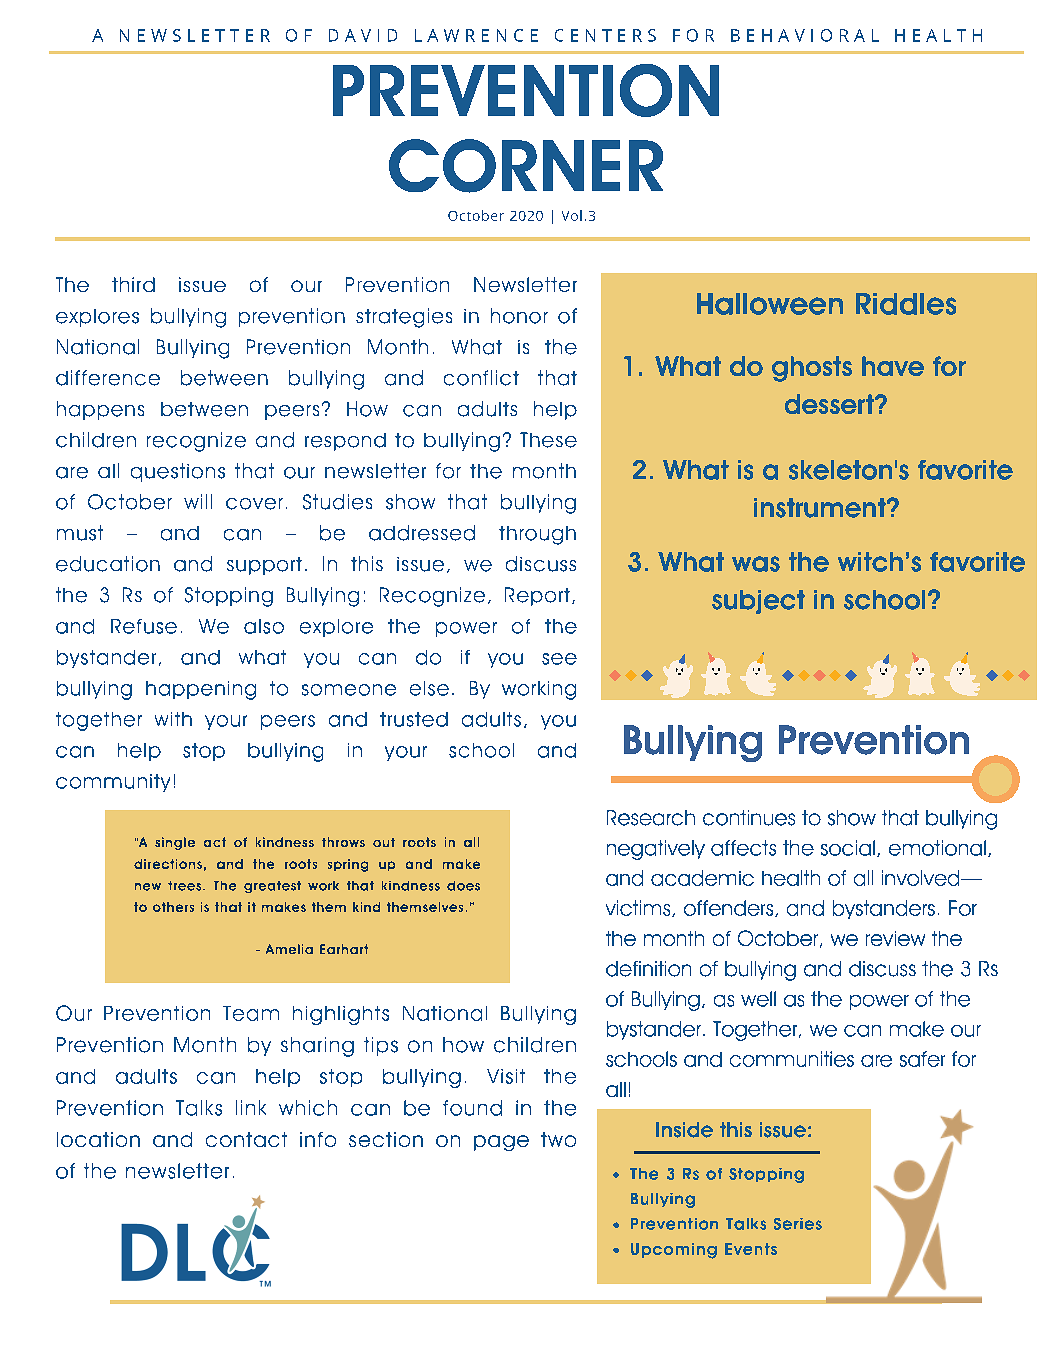 Image resolution: width=1052 pixels, height=1361 pixels. What do you see at coordinates (526, 166) in the image?
I see `CORNER` at bounding box center [526, 166].
